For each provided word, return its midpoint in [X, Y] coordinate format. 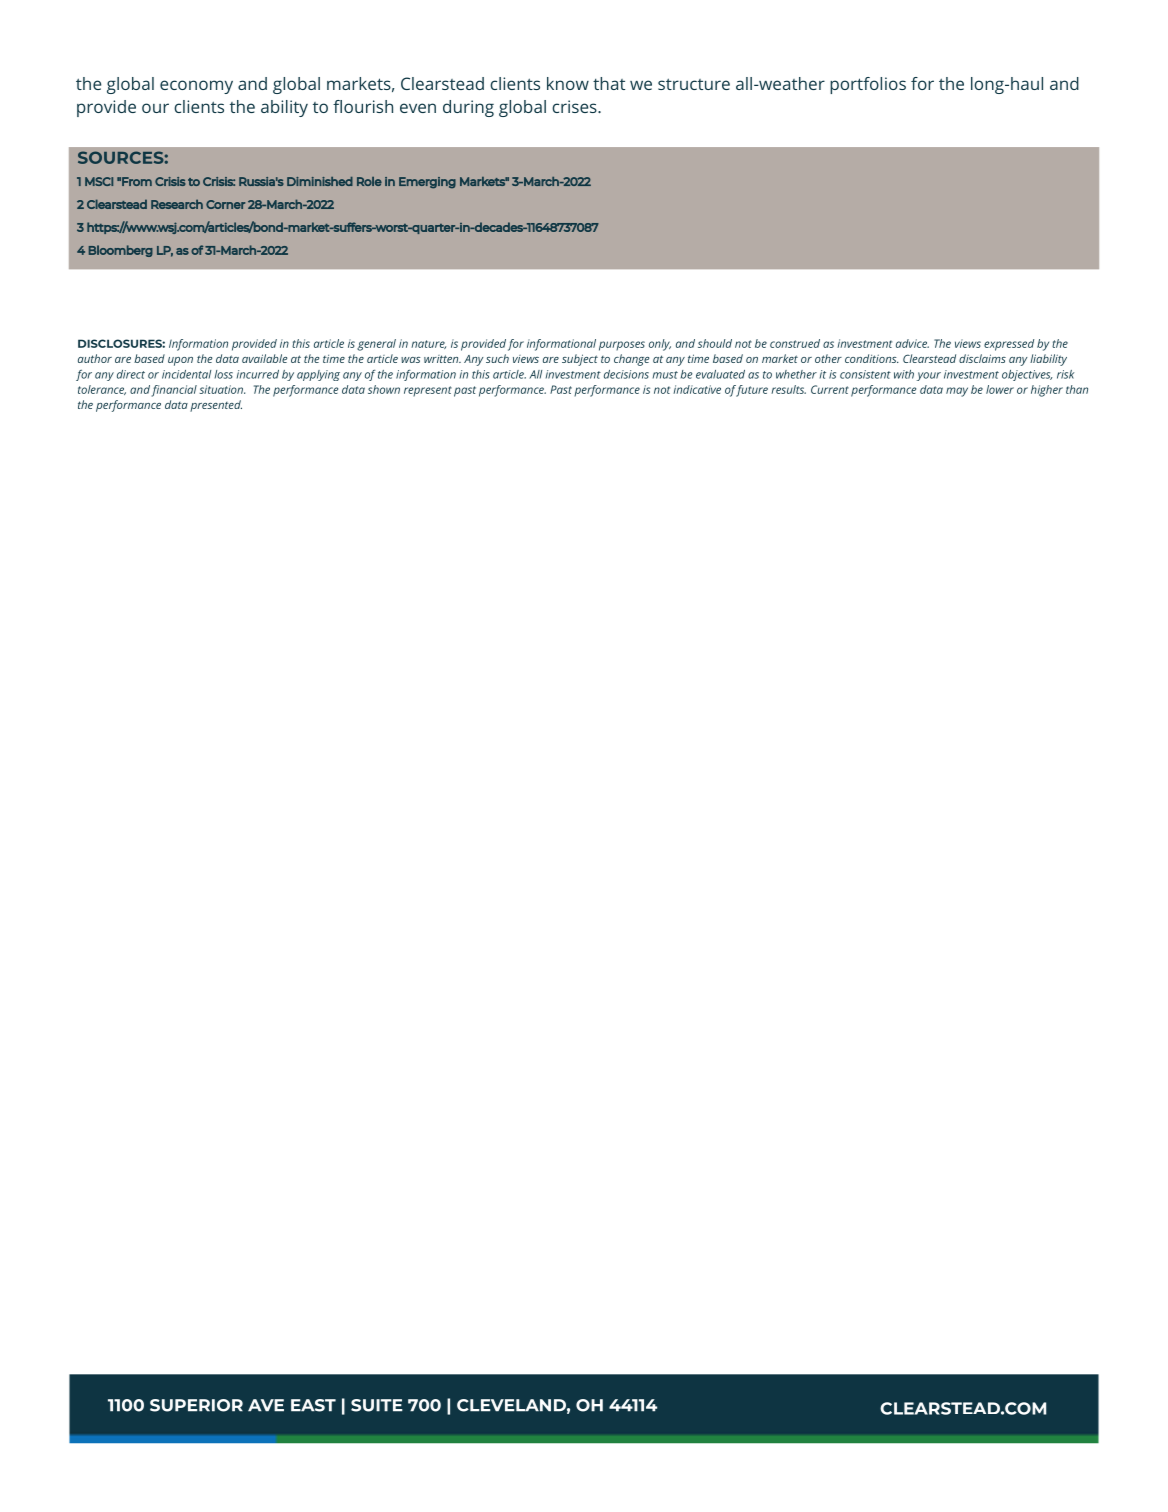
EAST [313, 1405]
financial [174, 391]
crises [575, 106]
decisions [626, 374]
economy [196, 87]
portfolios [868, 85]
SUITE [377, 1405]
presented [216, 406]
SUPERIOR [196, 1405]
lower [1000, 389]
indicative [697, 389]
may [957, 392]
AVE [266, 1405]
